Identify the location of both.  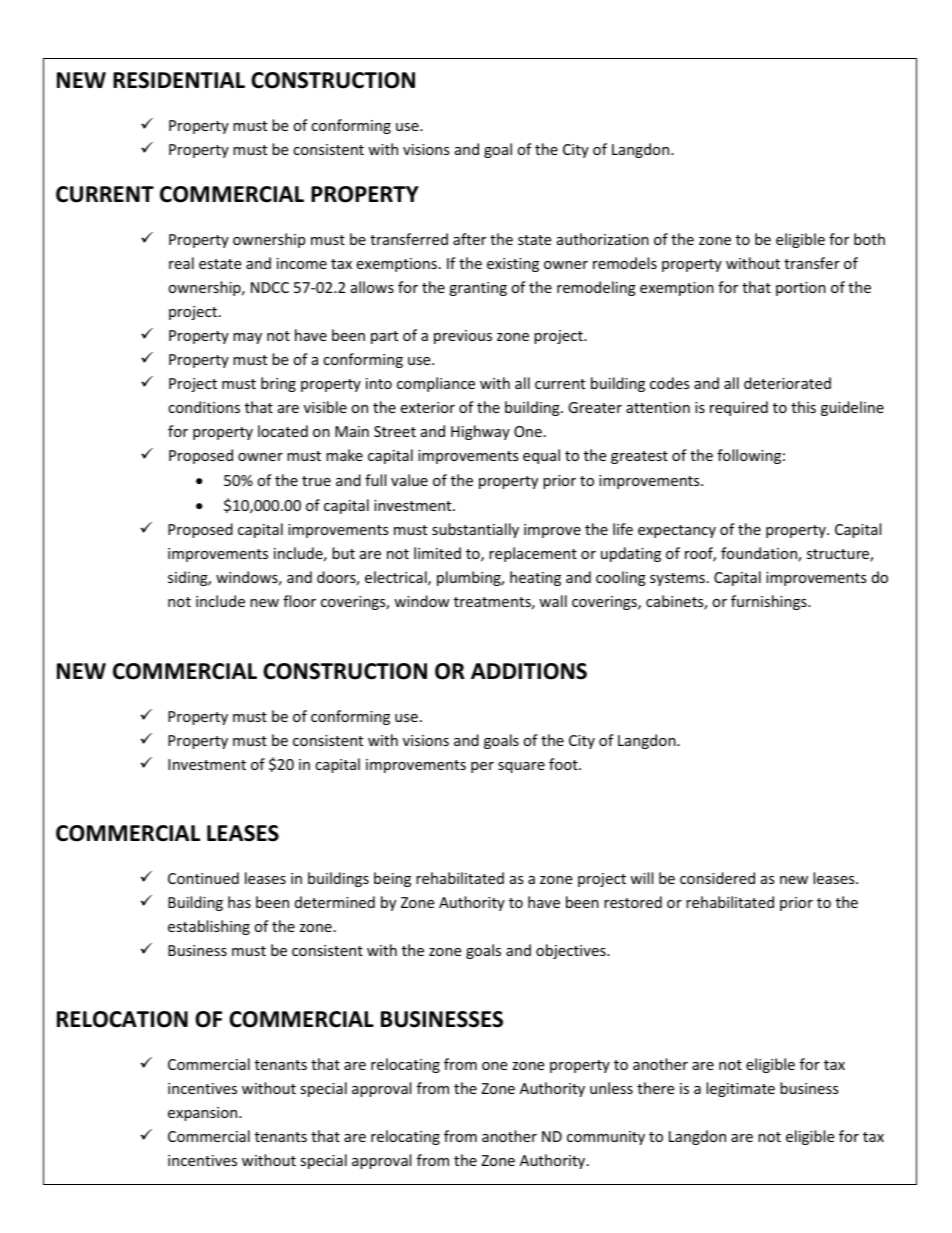
(869, 239).
